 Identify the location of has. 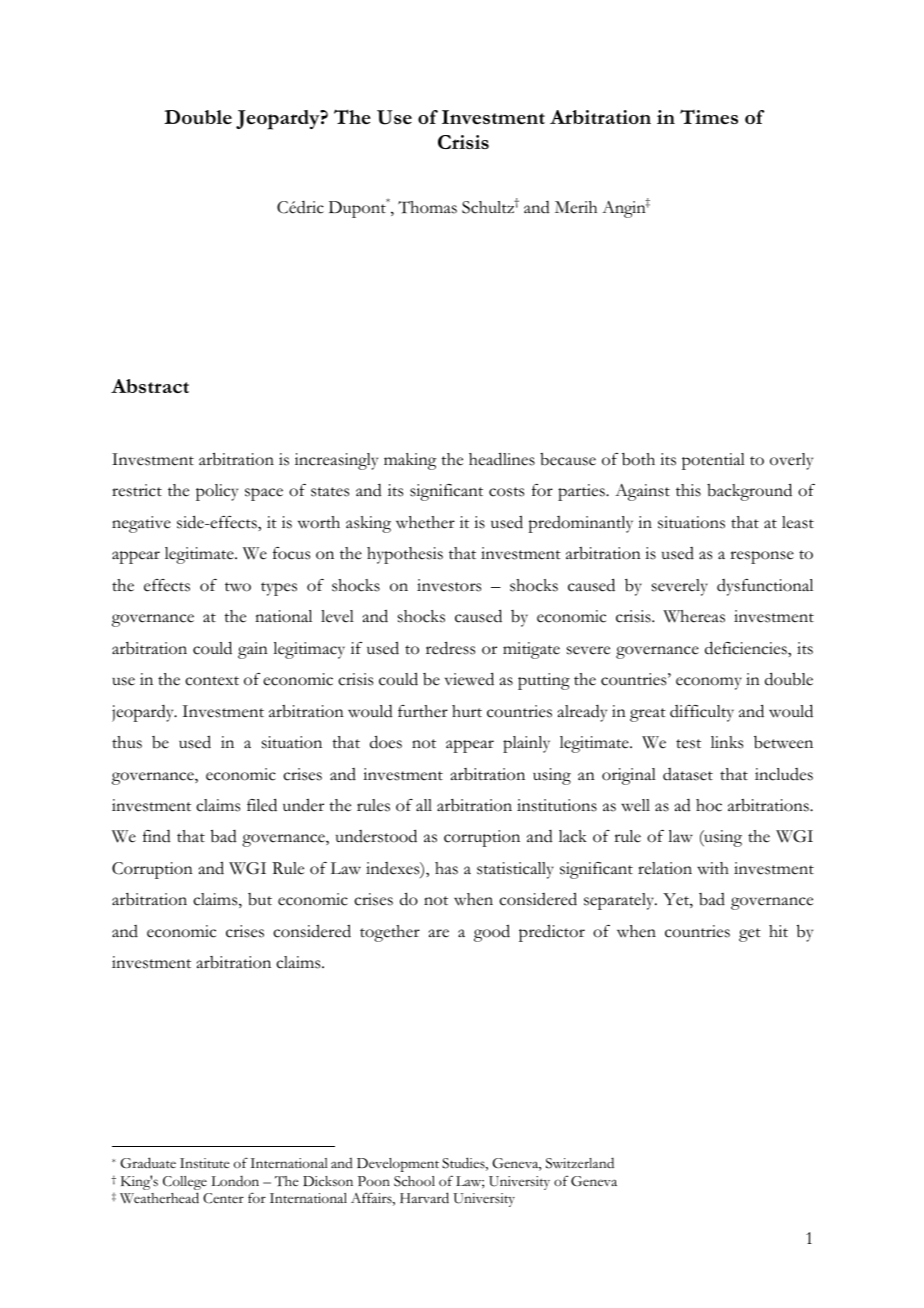
(446, 868).
